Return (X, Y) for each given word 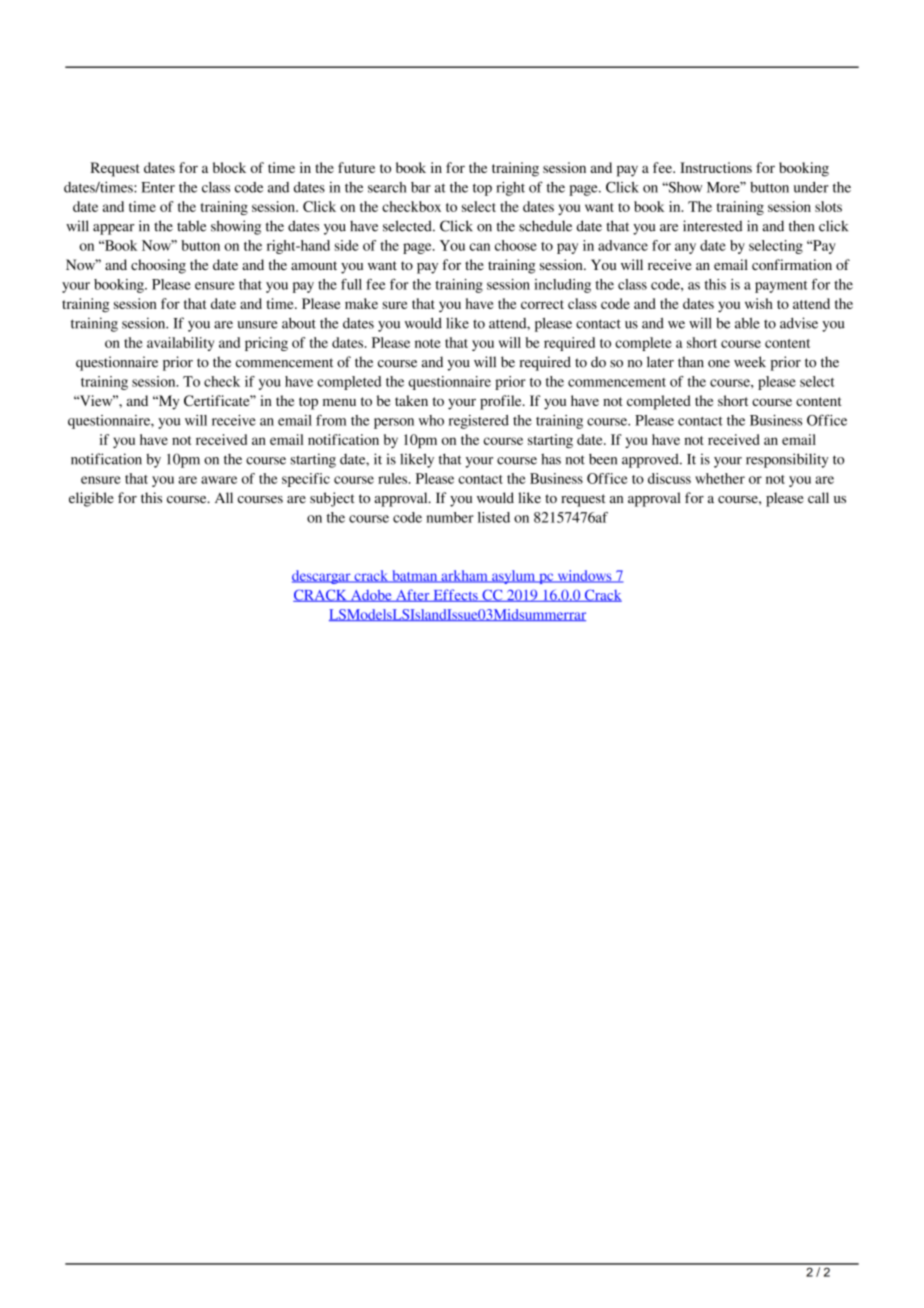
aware (219, 480)
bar (421, 187)
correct (542, 304)
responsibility (787, 460)
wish (759, 303)
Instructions (716, 167)
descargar (322, 577)
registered (479, 422)
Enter (158, 187)
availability (180, 344)
